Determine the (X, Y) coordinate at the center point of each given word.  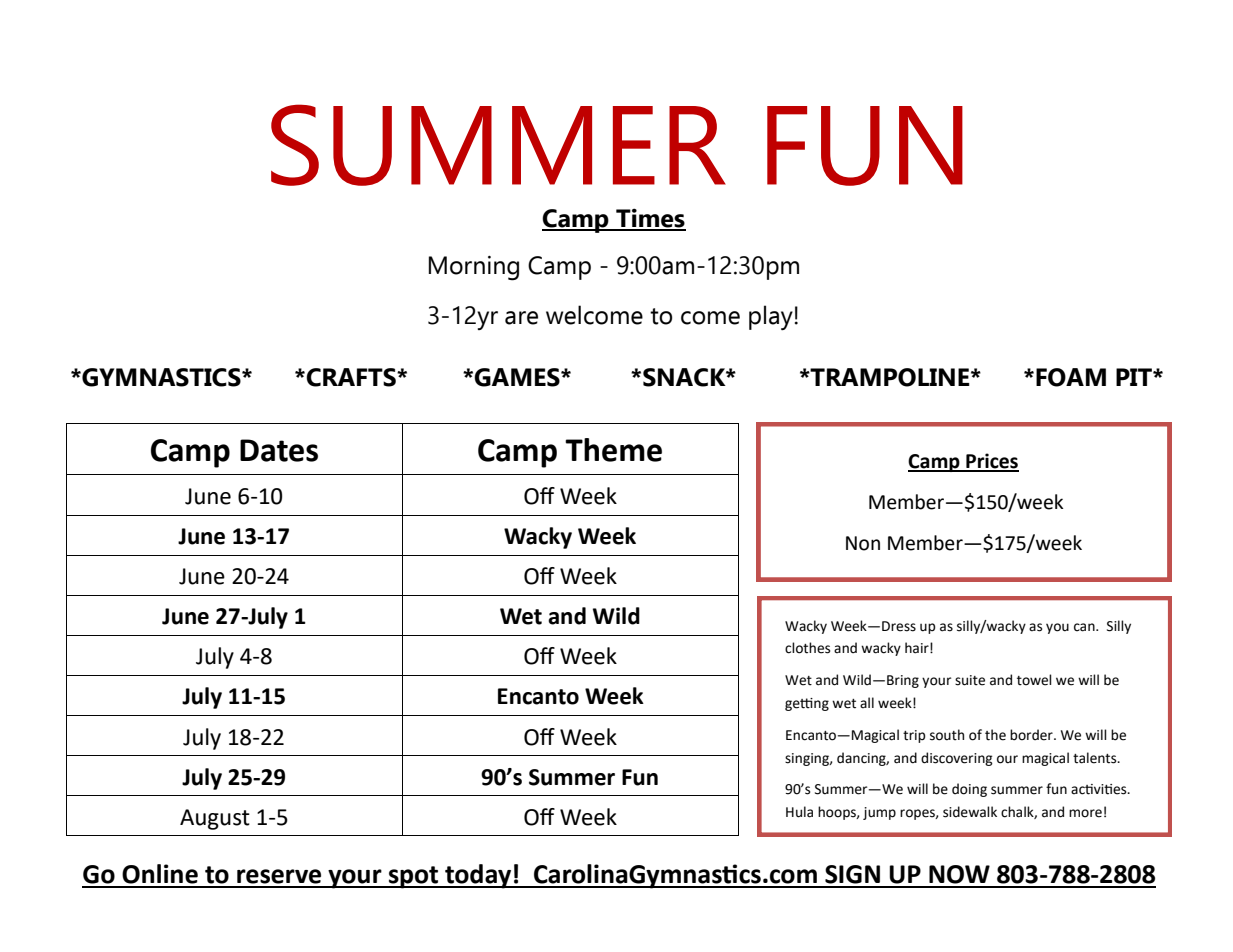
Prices (991, 462)
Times (650, 219)
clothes (807, 648)
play (771, 317)
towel (1034, 680)
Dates (279, 450)
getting (807, 704)
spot (414, 877)
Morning (474, 268)
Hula (799, 812)
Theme (613, 450)
